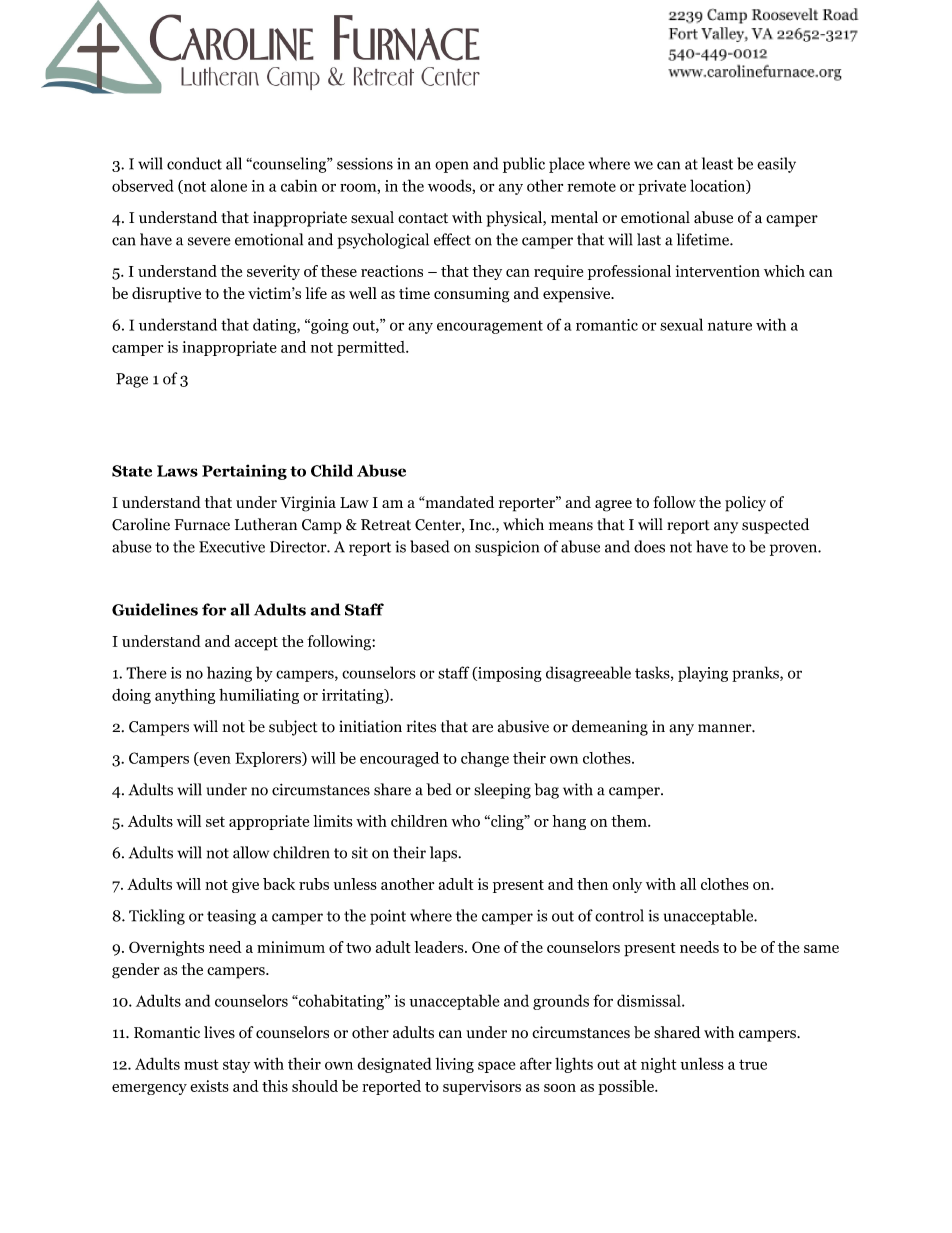  I want to click on pranks, so click(756, 674).
